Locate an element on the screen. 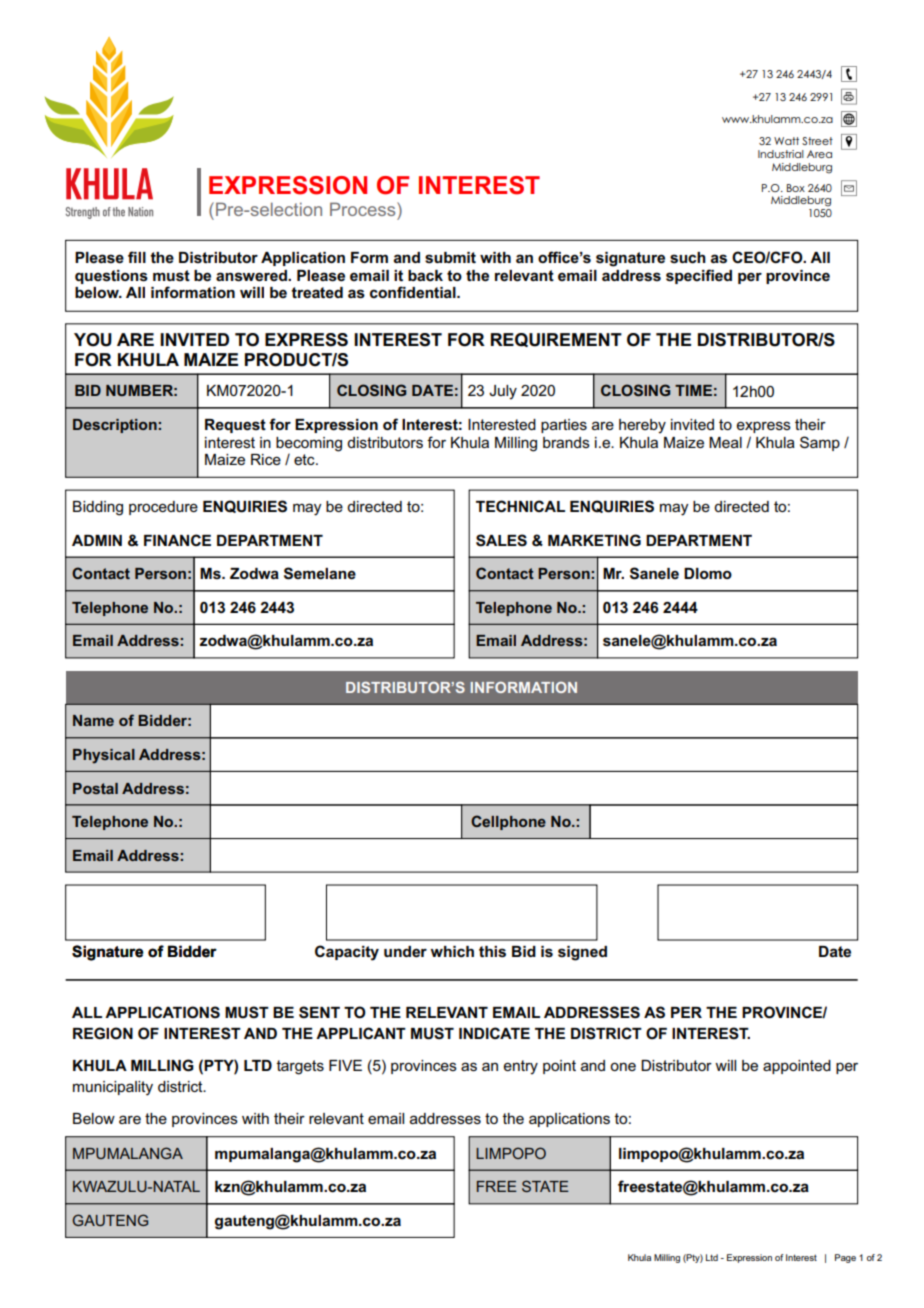 This screenshot has width=924, height=1308. Name is located at coordinates (93, 720).
